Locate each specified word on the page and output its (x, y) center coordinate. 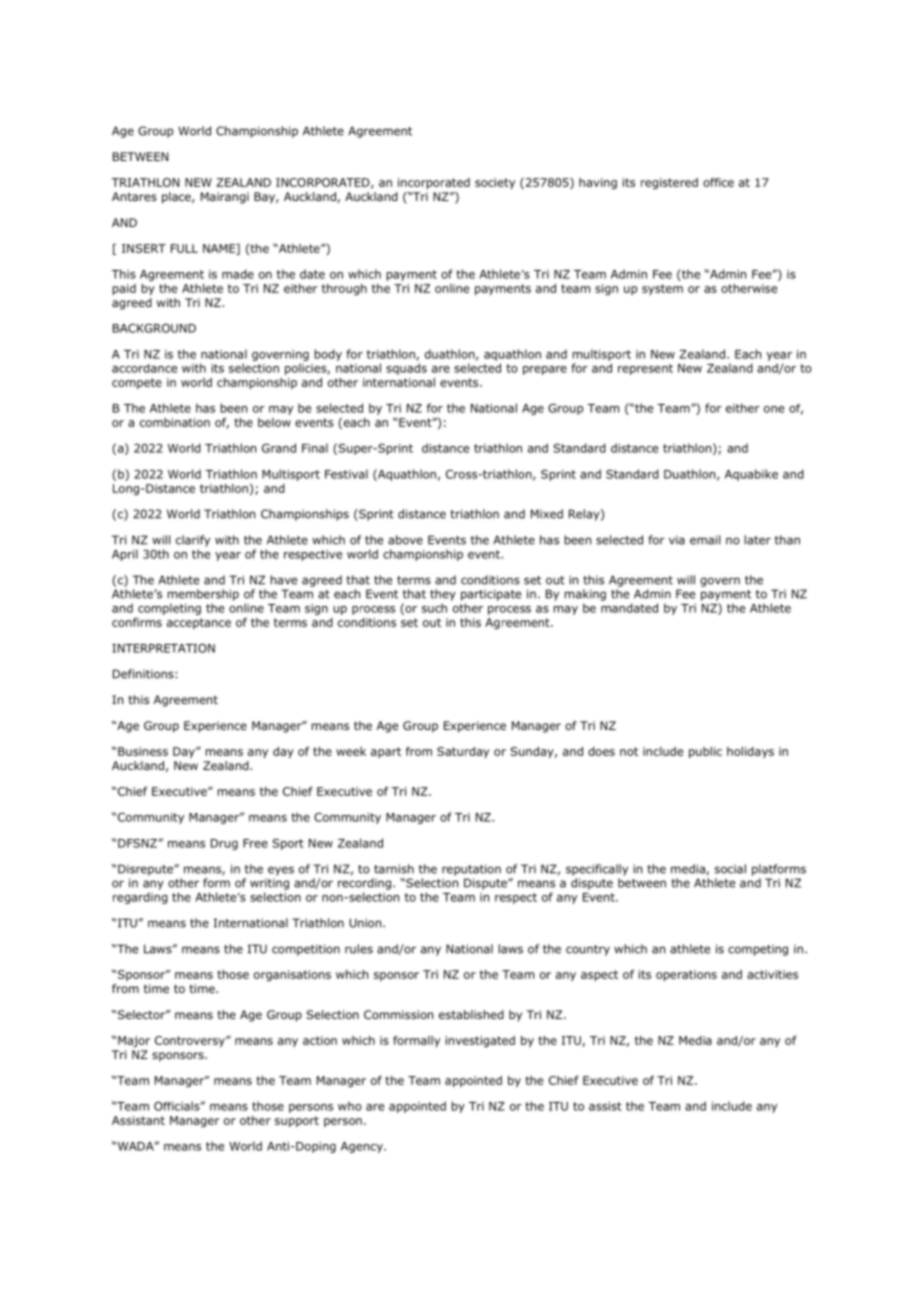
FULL (184, 248)
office (718, 182)
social (730, 869)
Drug (224, 844)
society (495, 183)
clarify (193, 541)
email (705, 540)
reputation (471, 870)
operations (686, 975)
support (297, 1121)
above (405, 540)
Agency (363, 1147)
